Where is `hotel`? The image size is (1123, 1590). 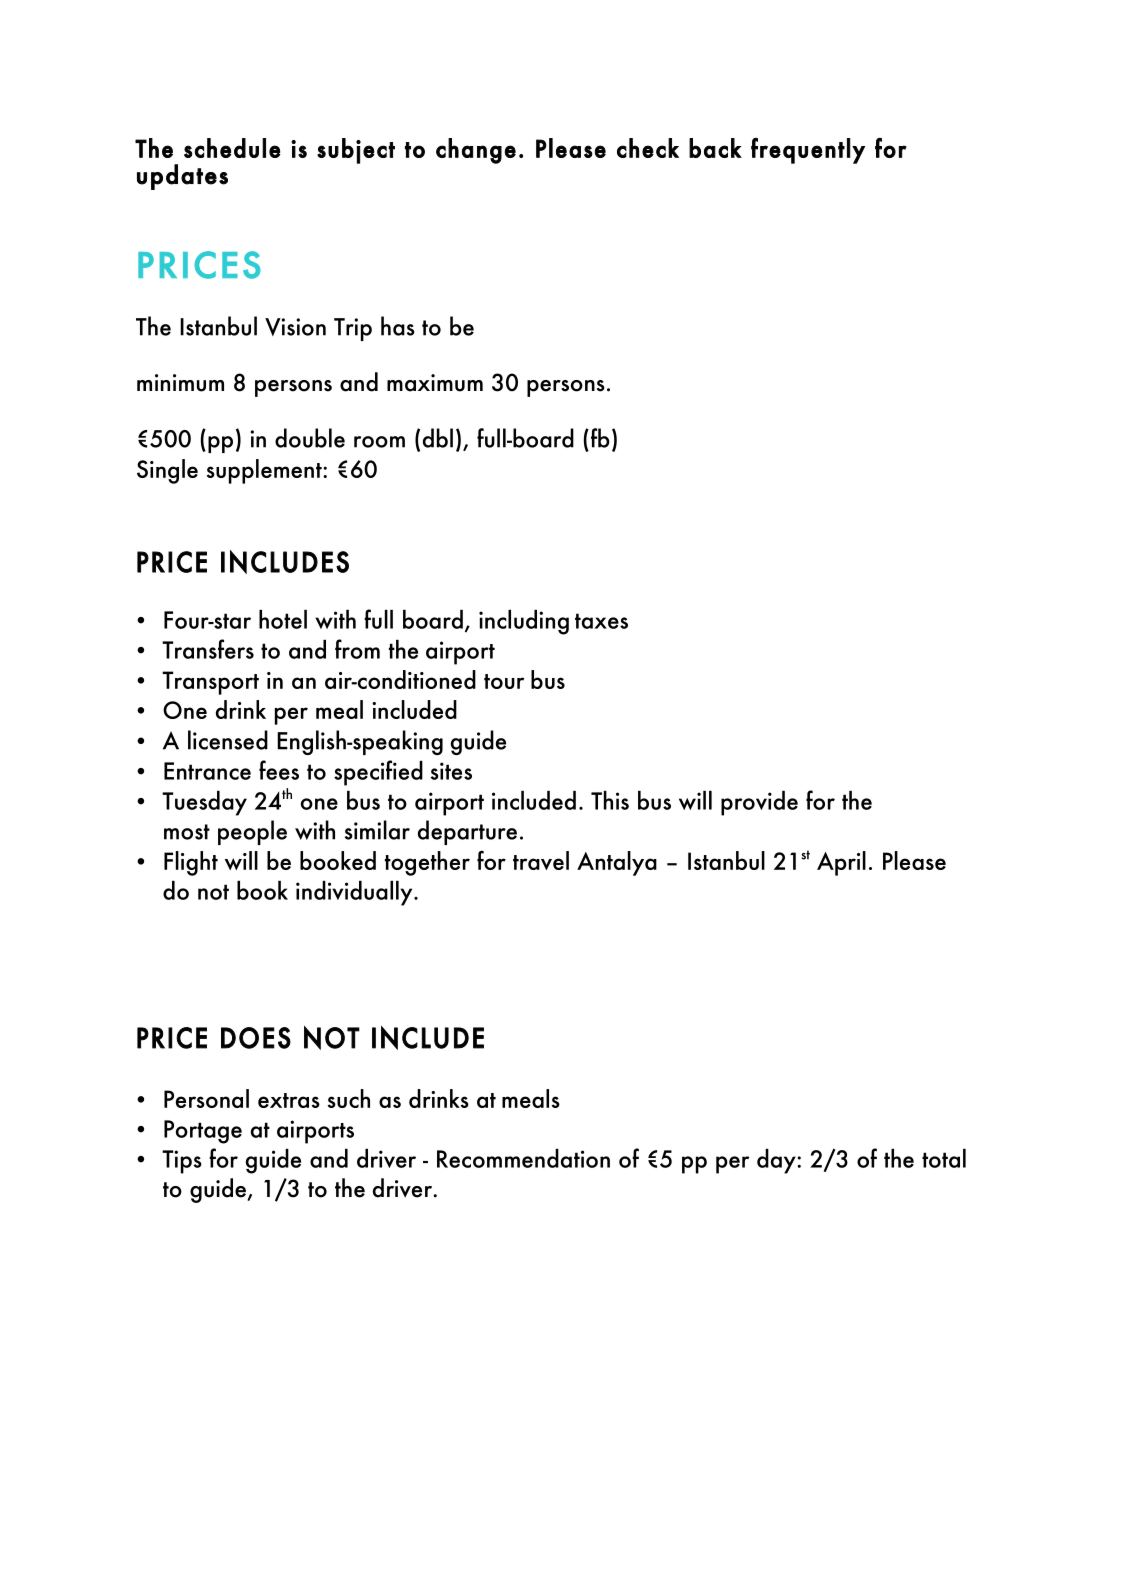
hotel is located at coordinates (283, 619).
